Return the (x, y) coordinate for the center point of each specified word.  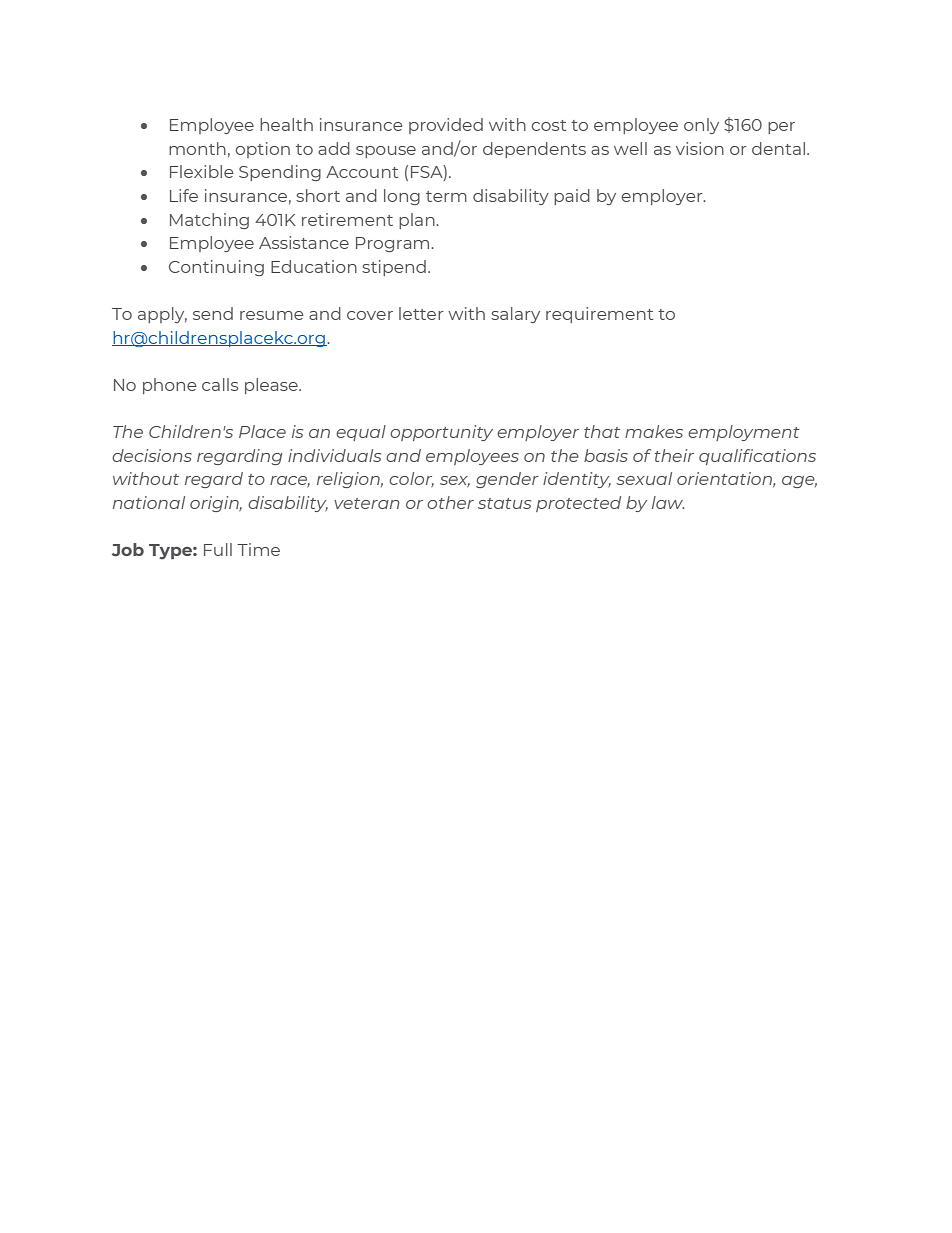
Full (218, 549)
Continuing (216, 268)
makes (654, 431)
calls (220, 384)
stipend (394, 268)
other (450, 502)
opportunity (441, 433)
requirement (599, 315)
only (701, 126)
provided (446, 126)
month (197, 148)
